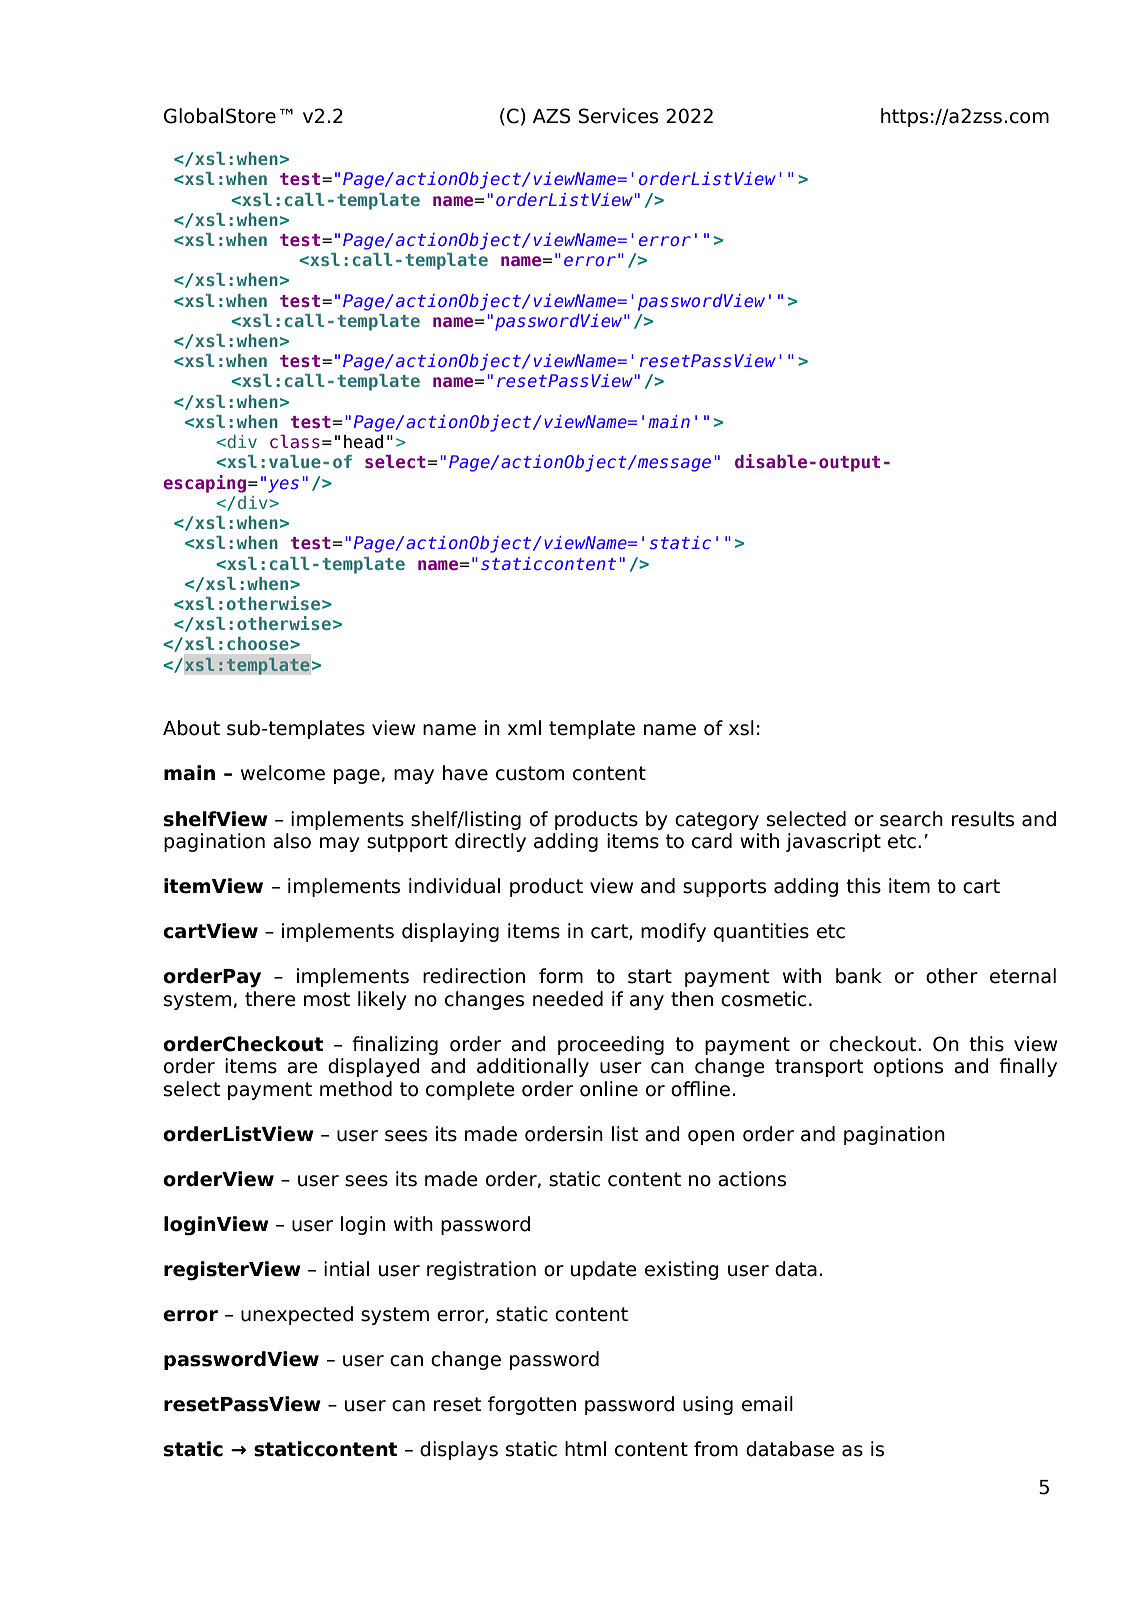 This page has height=1614, width=1141. What do you see at coordinates (911, 819) in the page?
I see `search` at bounding box center [911, 819].
